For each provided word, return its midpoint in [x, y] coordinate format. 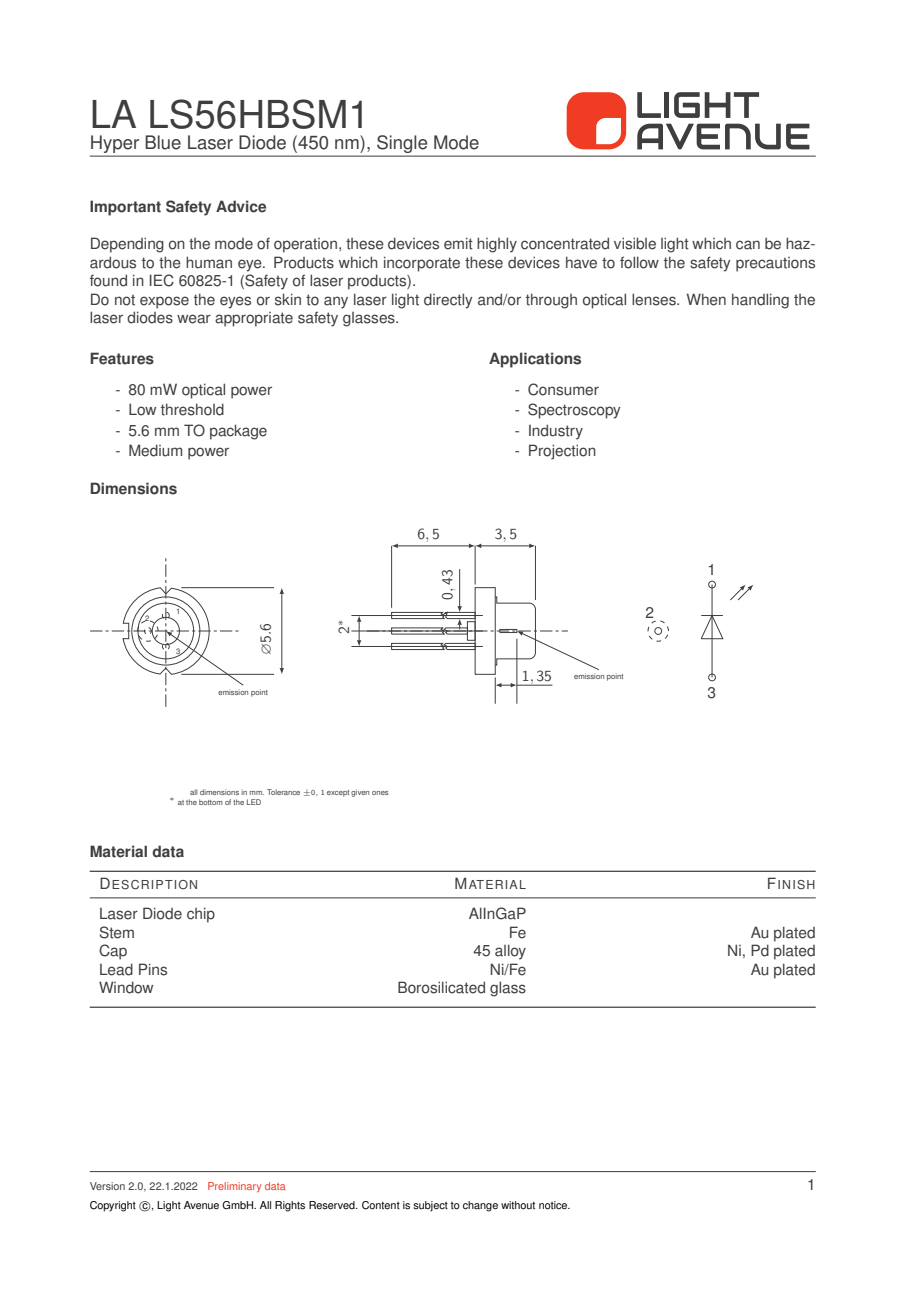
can [748, 245]
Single [402, 145]
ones [380, 793]
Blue [163, 142]
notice [554, 1205]
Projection [562, 452]
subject [430, 1206]
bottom [211, 802]
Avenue [201, 1205]
